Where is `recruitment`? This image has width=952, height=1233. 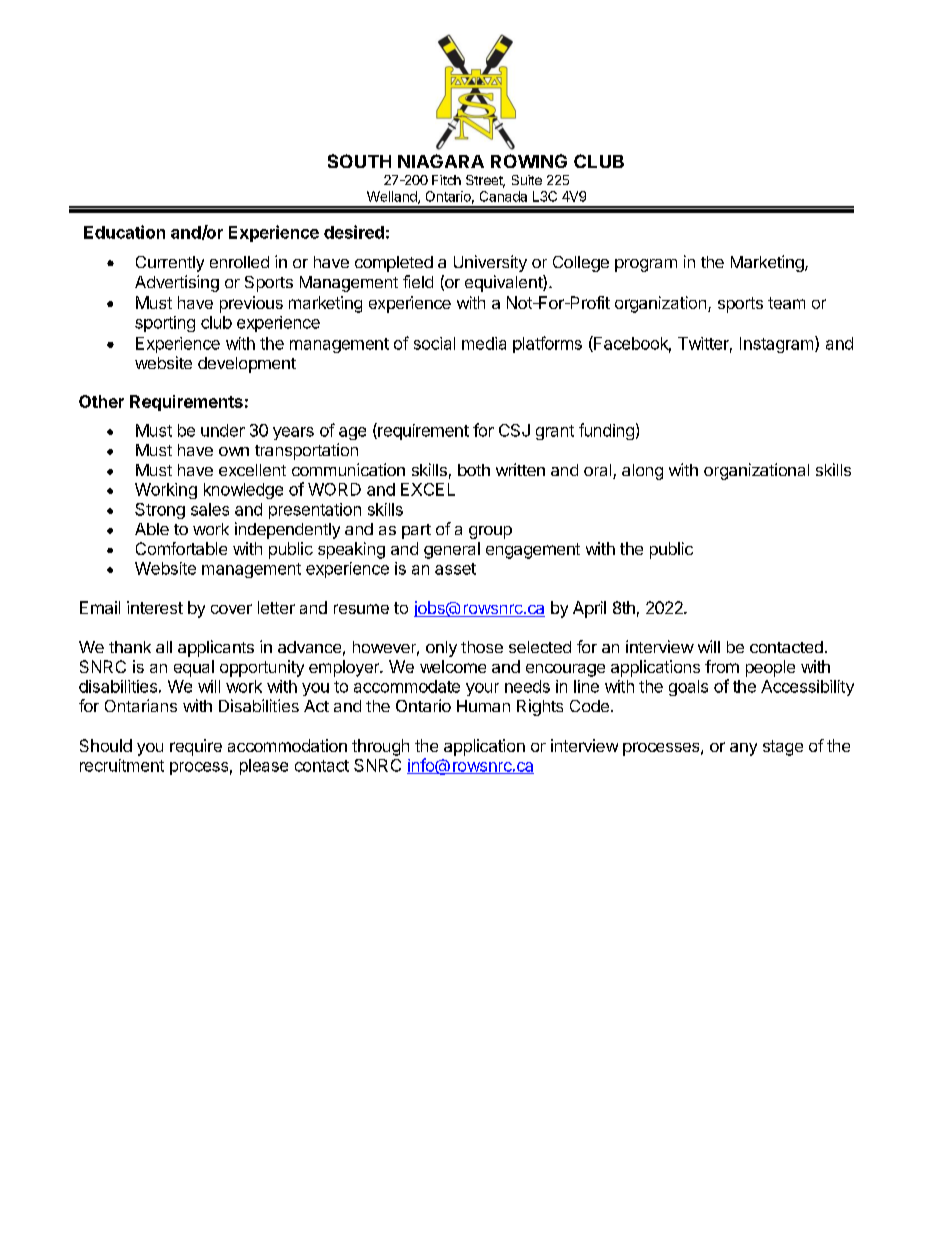
recruitment is located at coordinates (122, 765).
